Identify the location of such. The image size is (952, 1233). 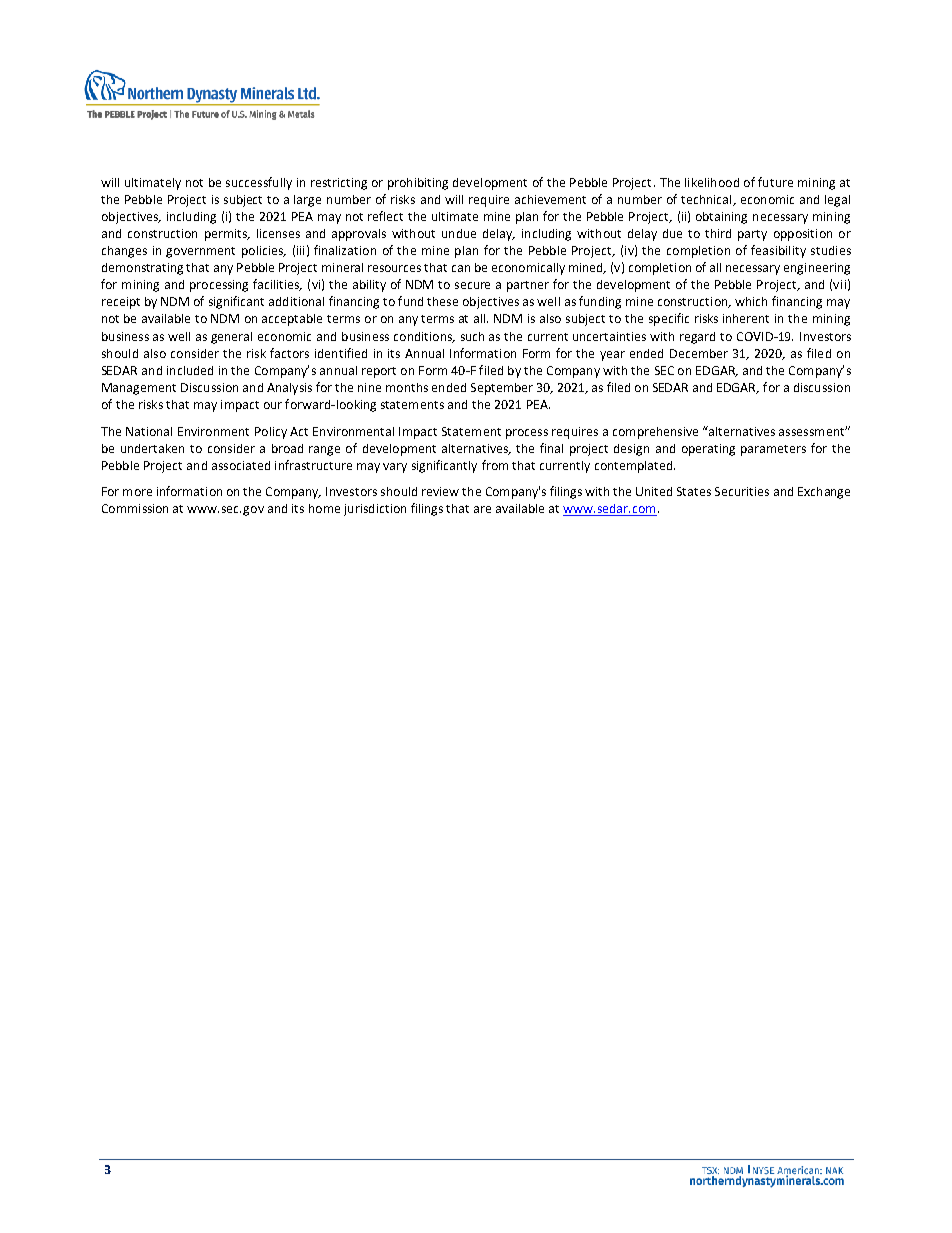
(472, 336).
